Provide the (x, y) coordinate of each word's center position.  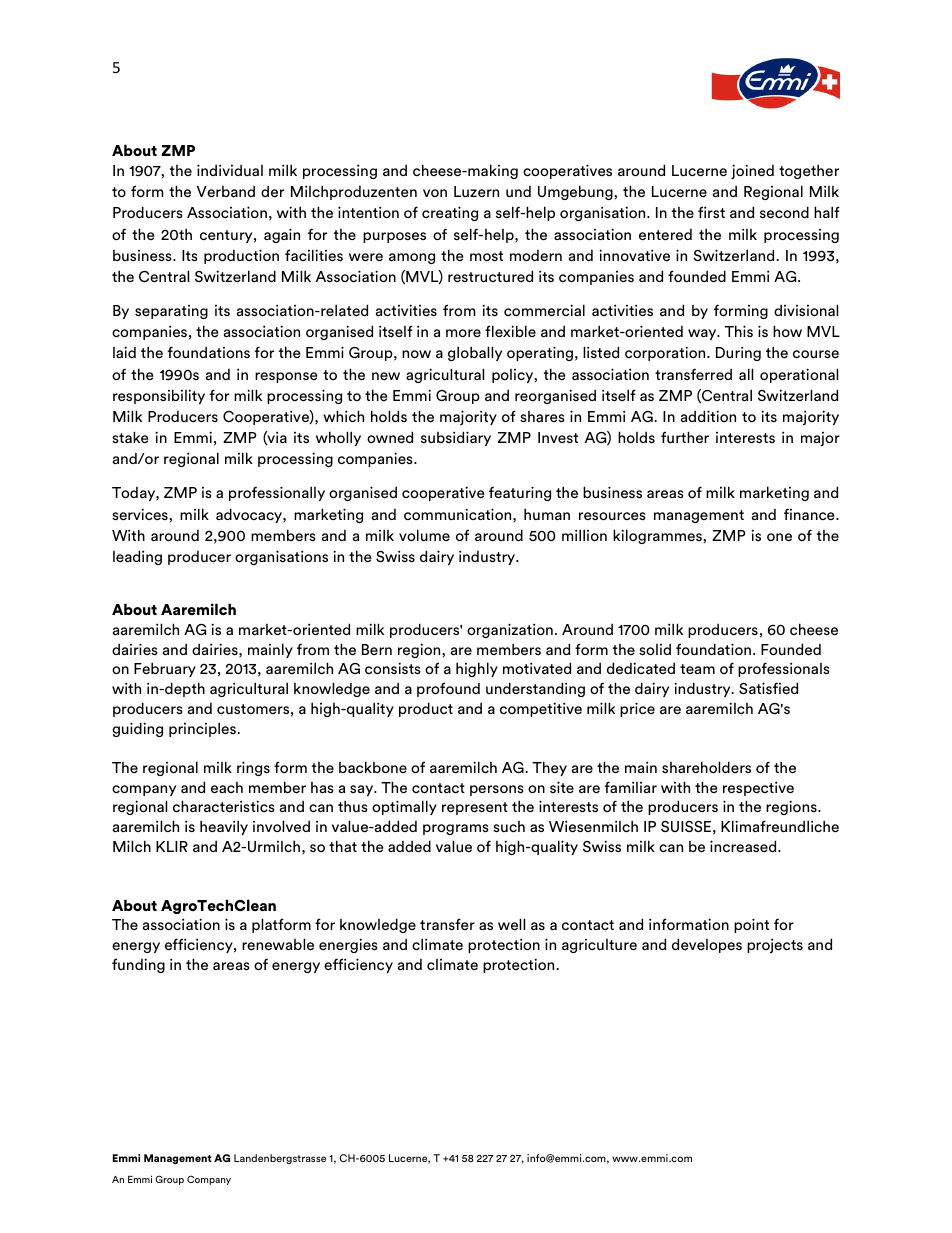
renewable (278, 944)
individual (230, 170)
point (751, 925)
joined (752, 171)
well (511, 924)
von (435, 193)
